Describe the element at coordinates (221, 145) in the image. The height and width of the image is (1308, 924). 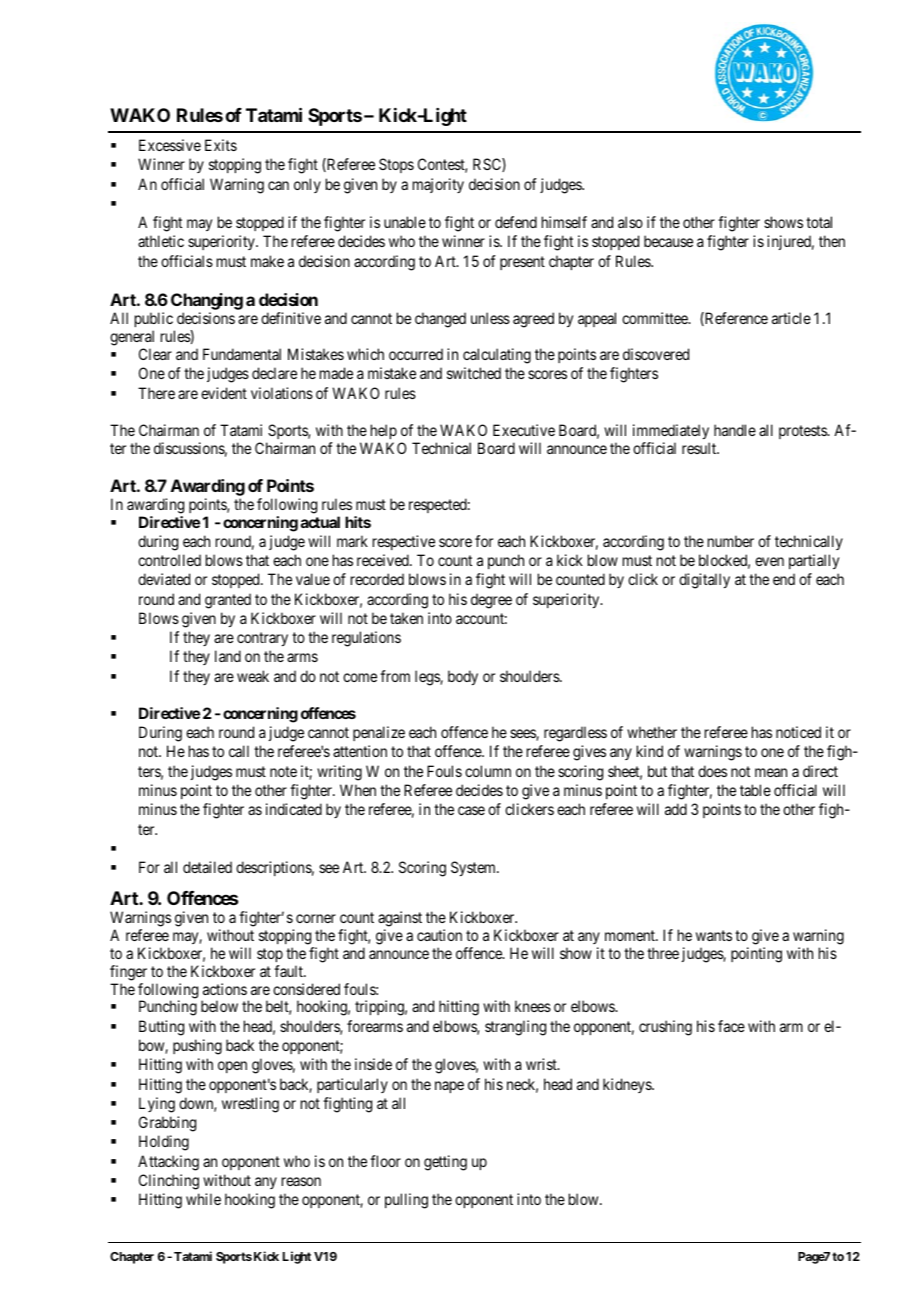
I see `Exits` at that location.
